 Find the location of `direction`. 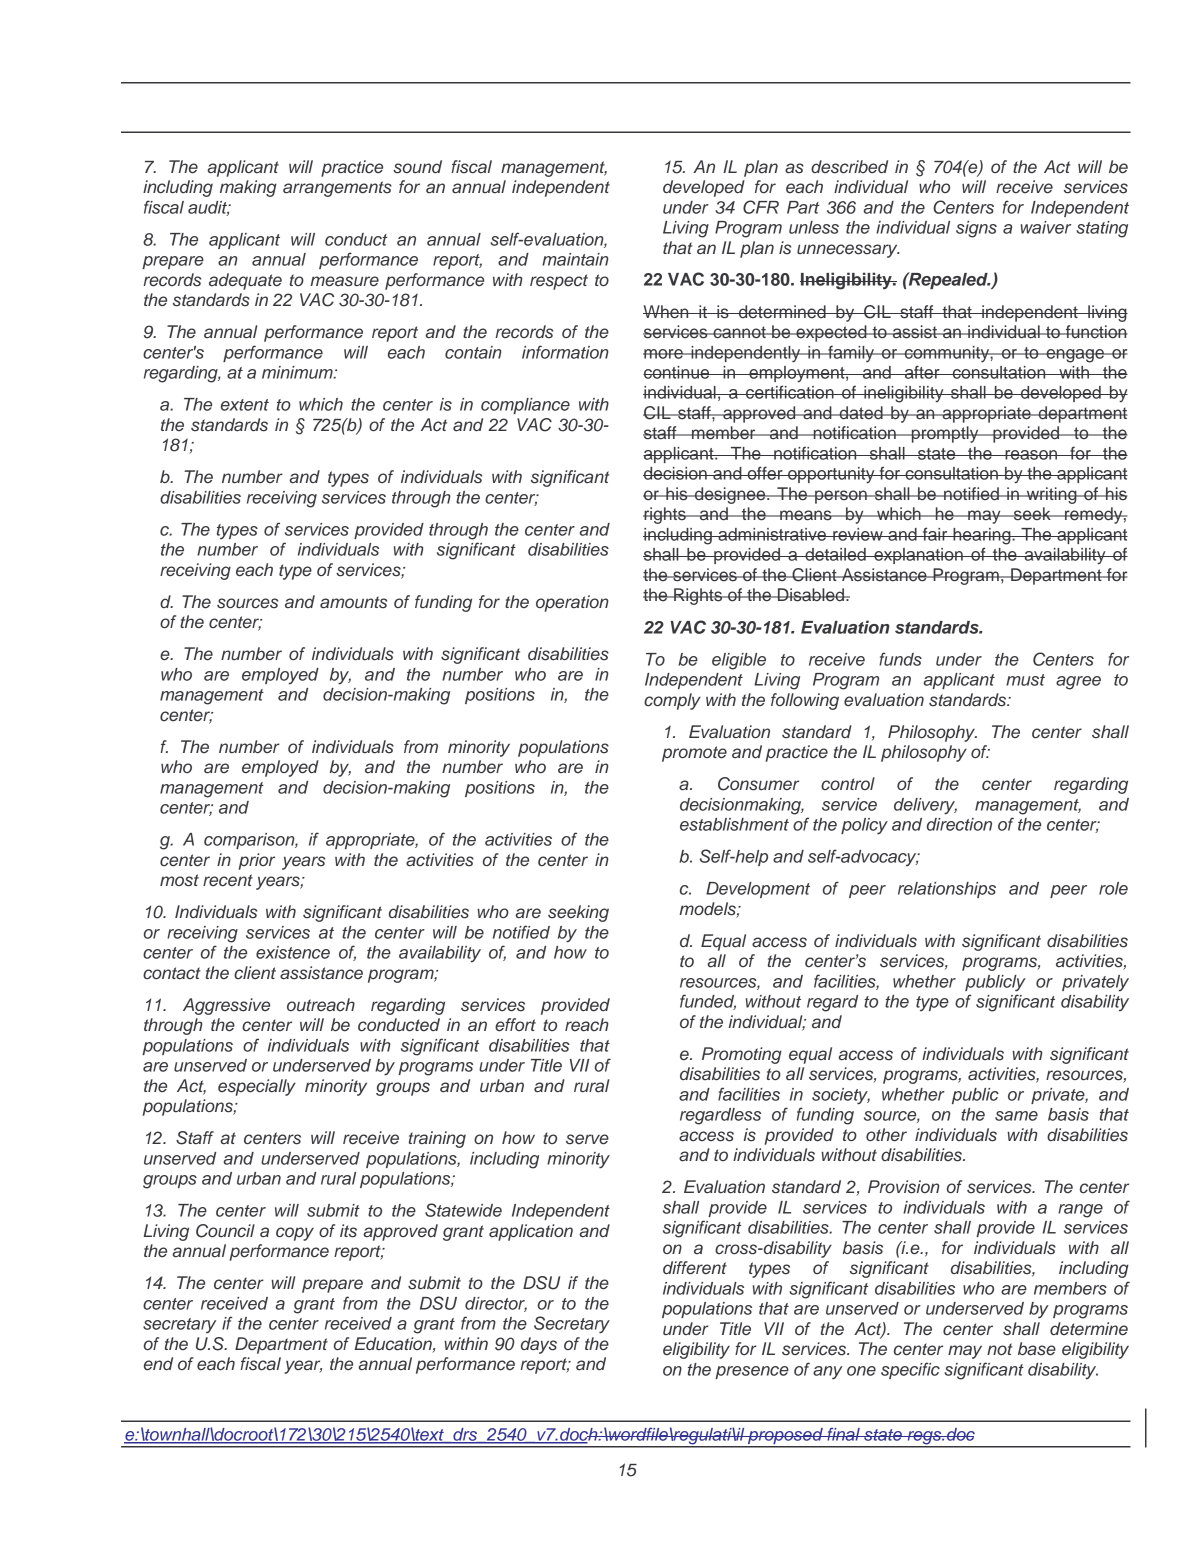

direction is located at coordinates (959, 824).
